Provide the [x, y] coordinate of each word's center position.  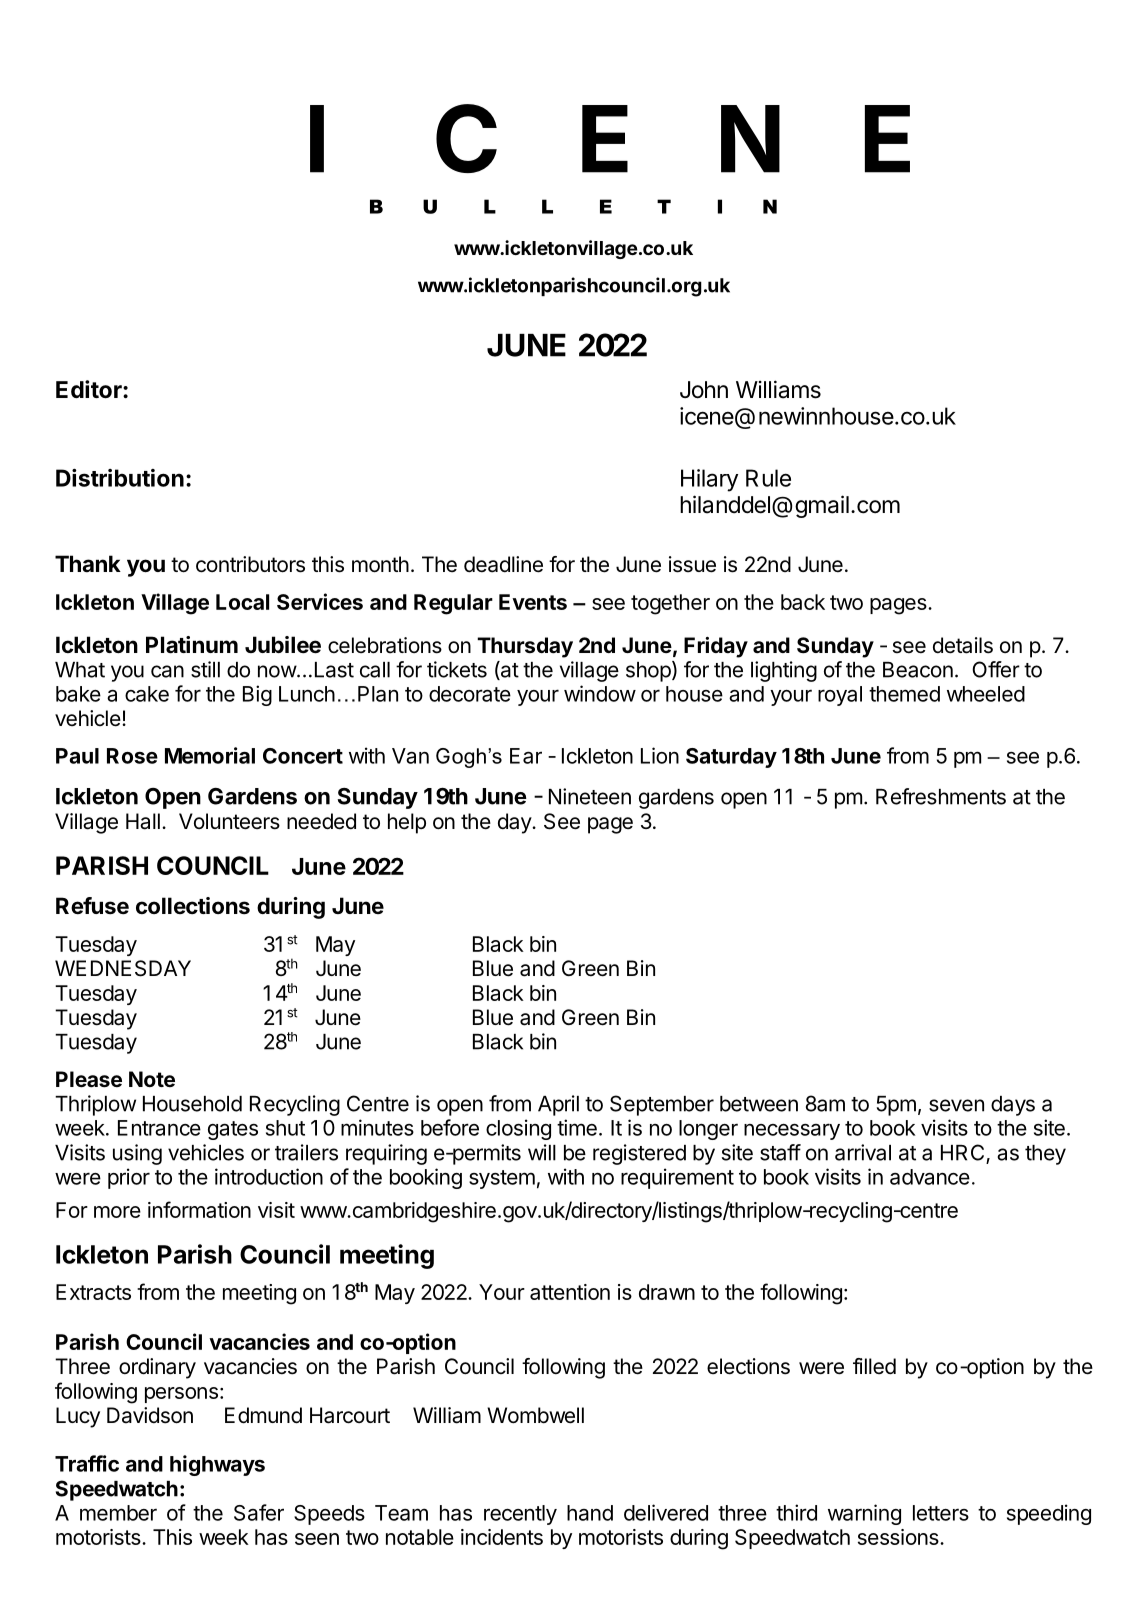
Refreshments [941, 796]
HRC [964, 1153]
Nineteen [590, 796]
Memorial [210, 755]
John [704, 390]
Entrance [159, 1128]
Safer [259, 1512]
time [577, 1127]
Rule [768, 478]
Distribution [120, 478]
